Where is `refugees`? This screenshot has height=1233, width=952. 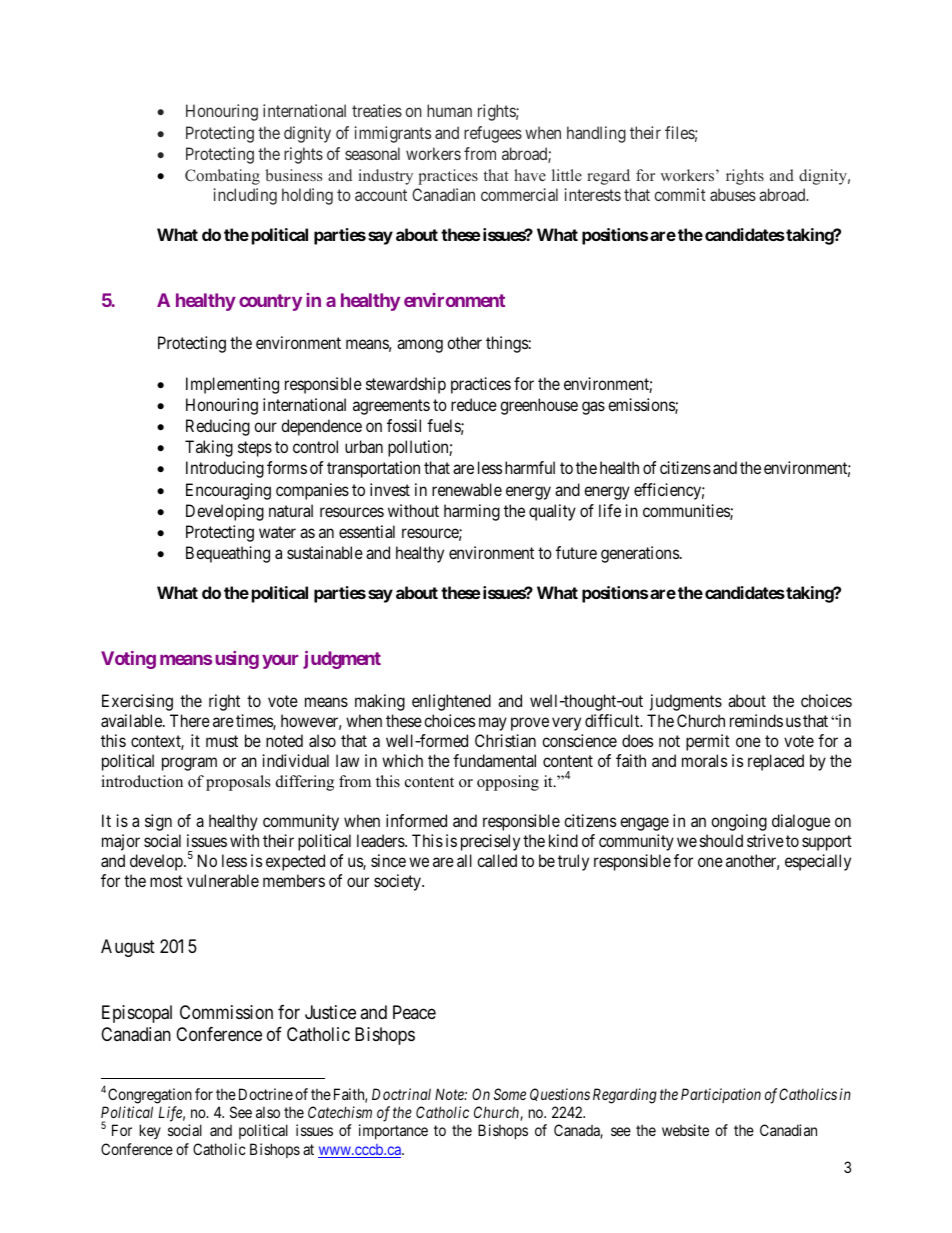 refugees is located at coordinates (493, 134).
